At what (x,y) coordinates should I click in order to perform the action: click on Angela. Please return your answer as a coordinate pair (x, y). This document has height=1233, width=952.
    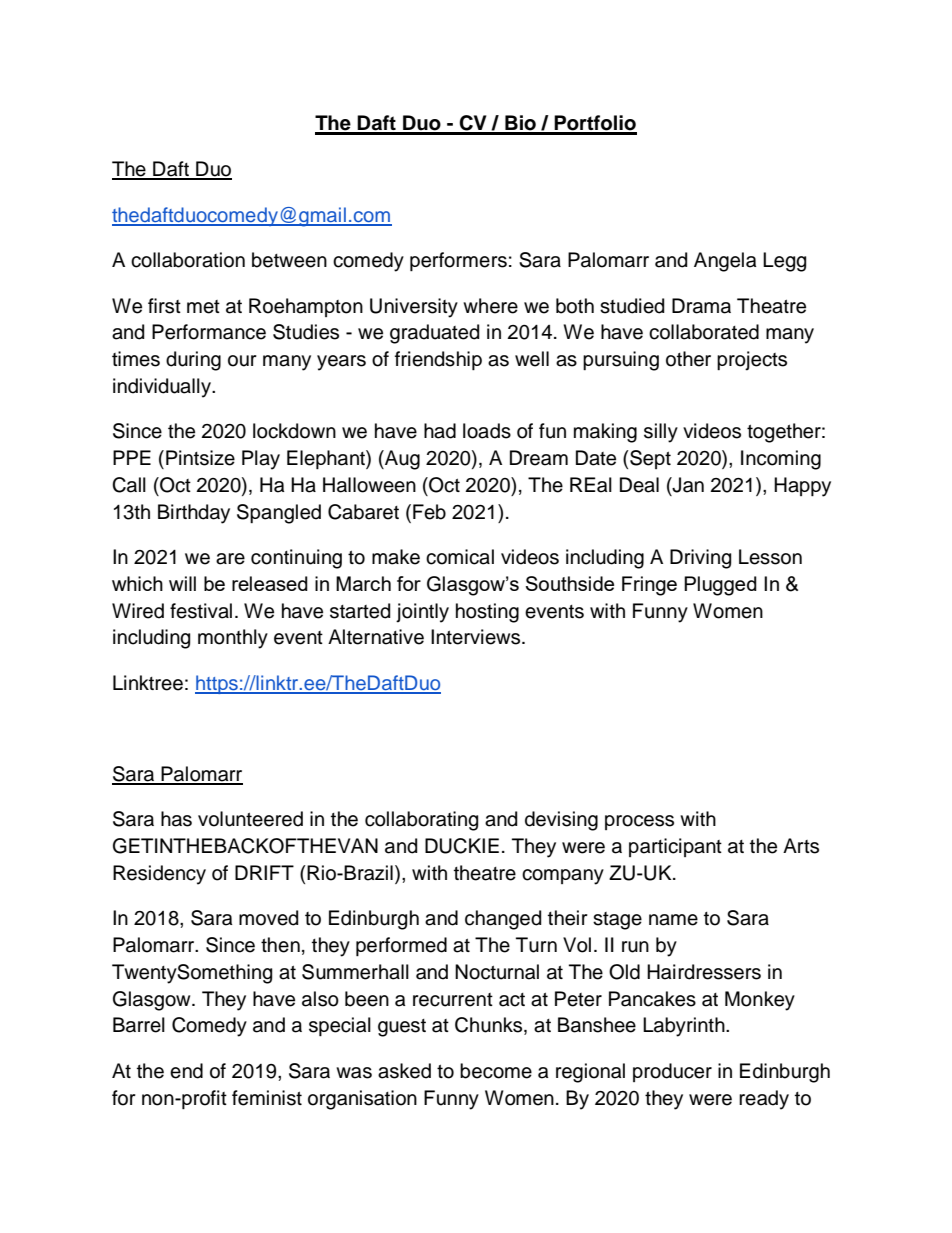
    Looking at the image, I should click on (725, 262).
